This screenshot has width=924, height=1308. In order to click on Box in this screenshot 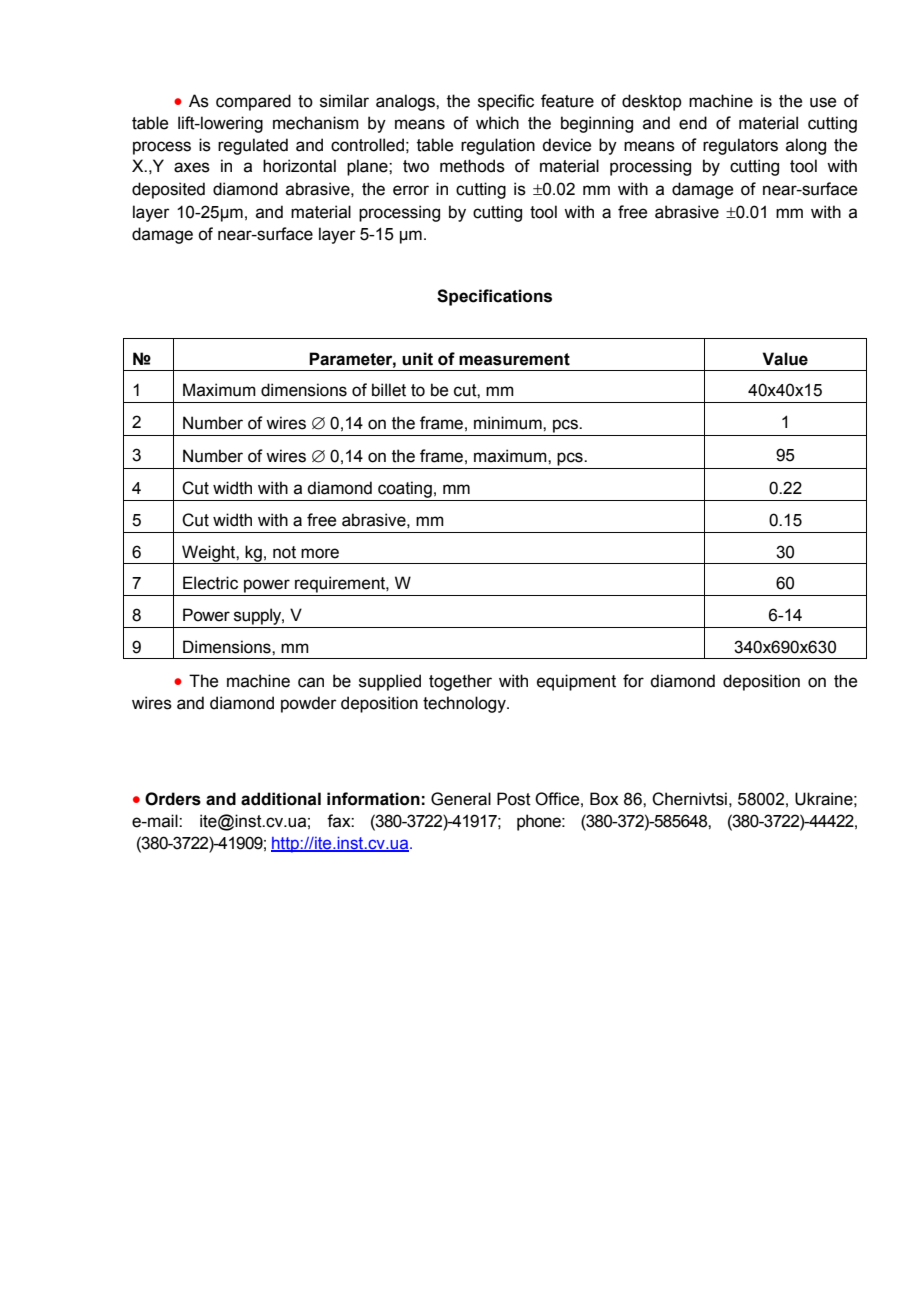, I will do `click(604, 799)`.
